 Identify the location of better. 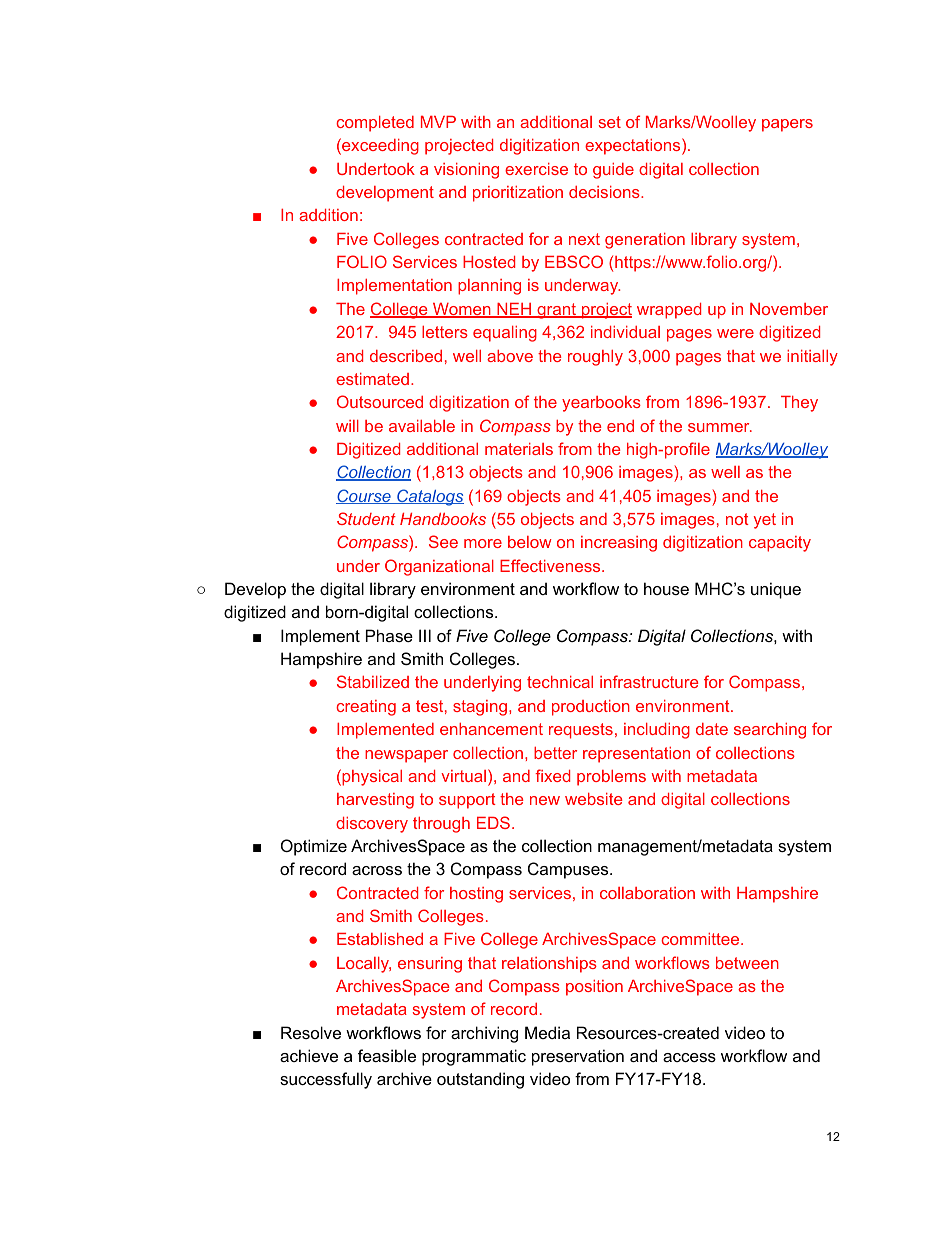
(555, 753).
